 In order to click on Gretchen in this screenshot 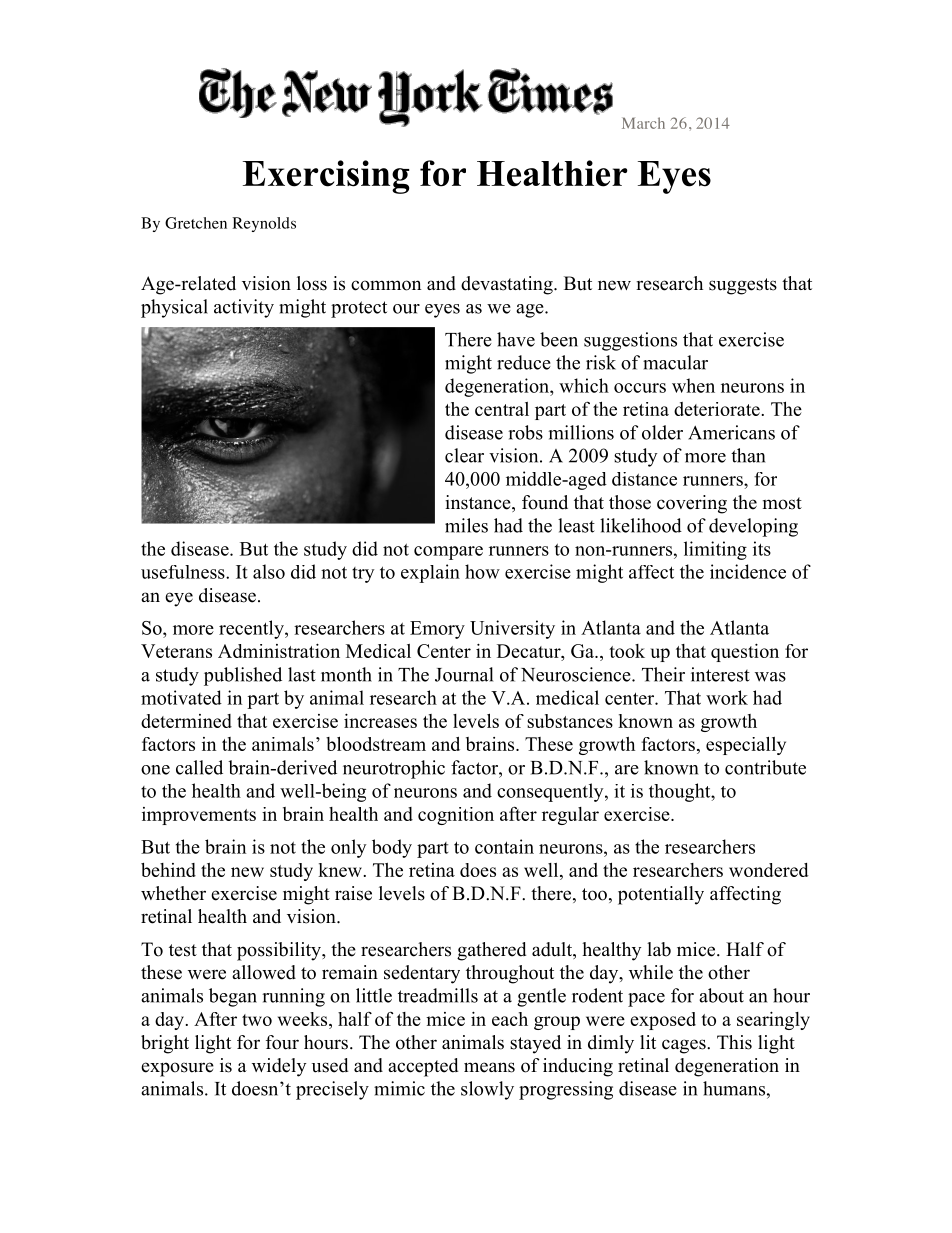, I will do `click(196, 223)`.
